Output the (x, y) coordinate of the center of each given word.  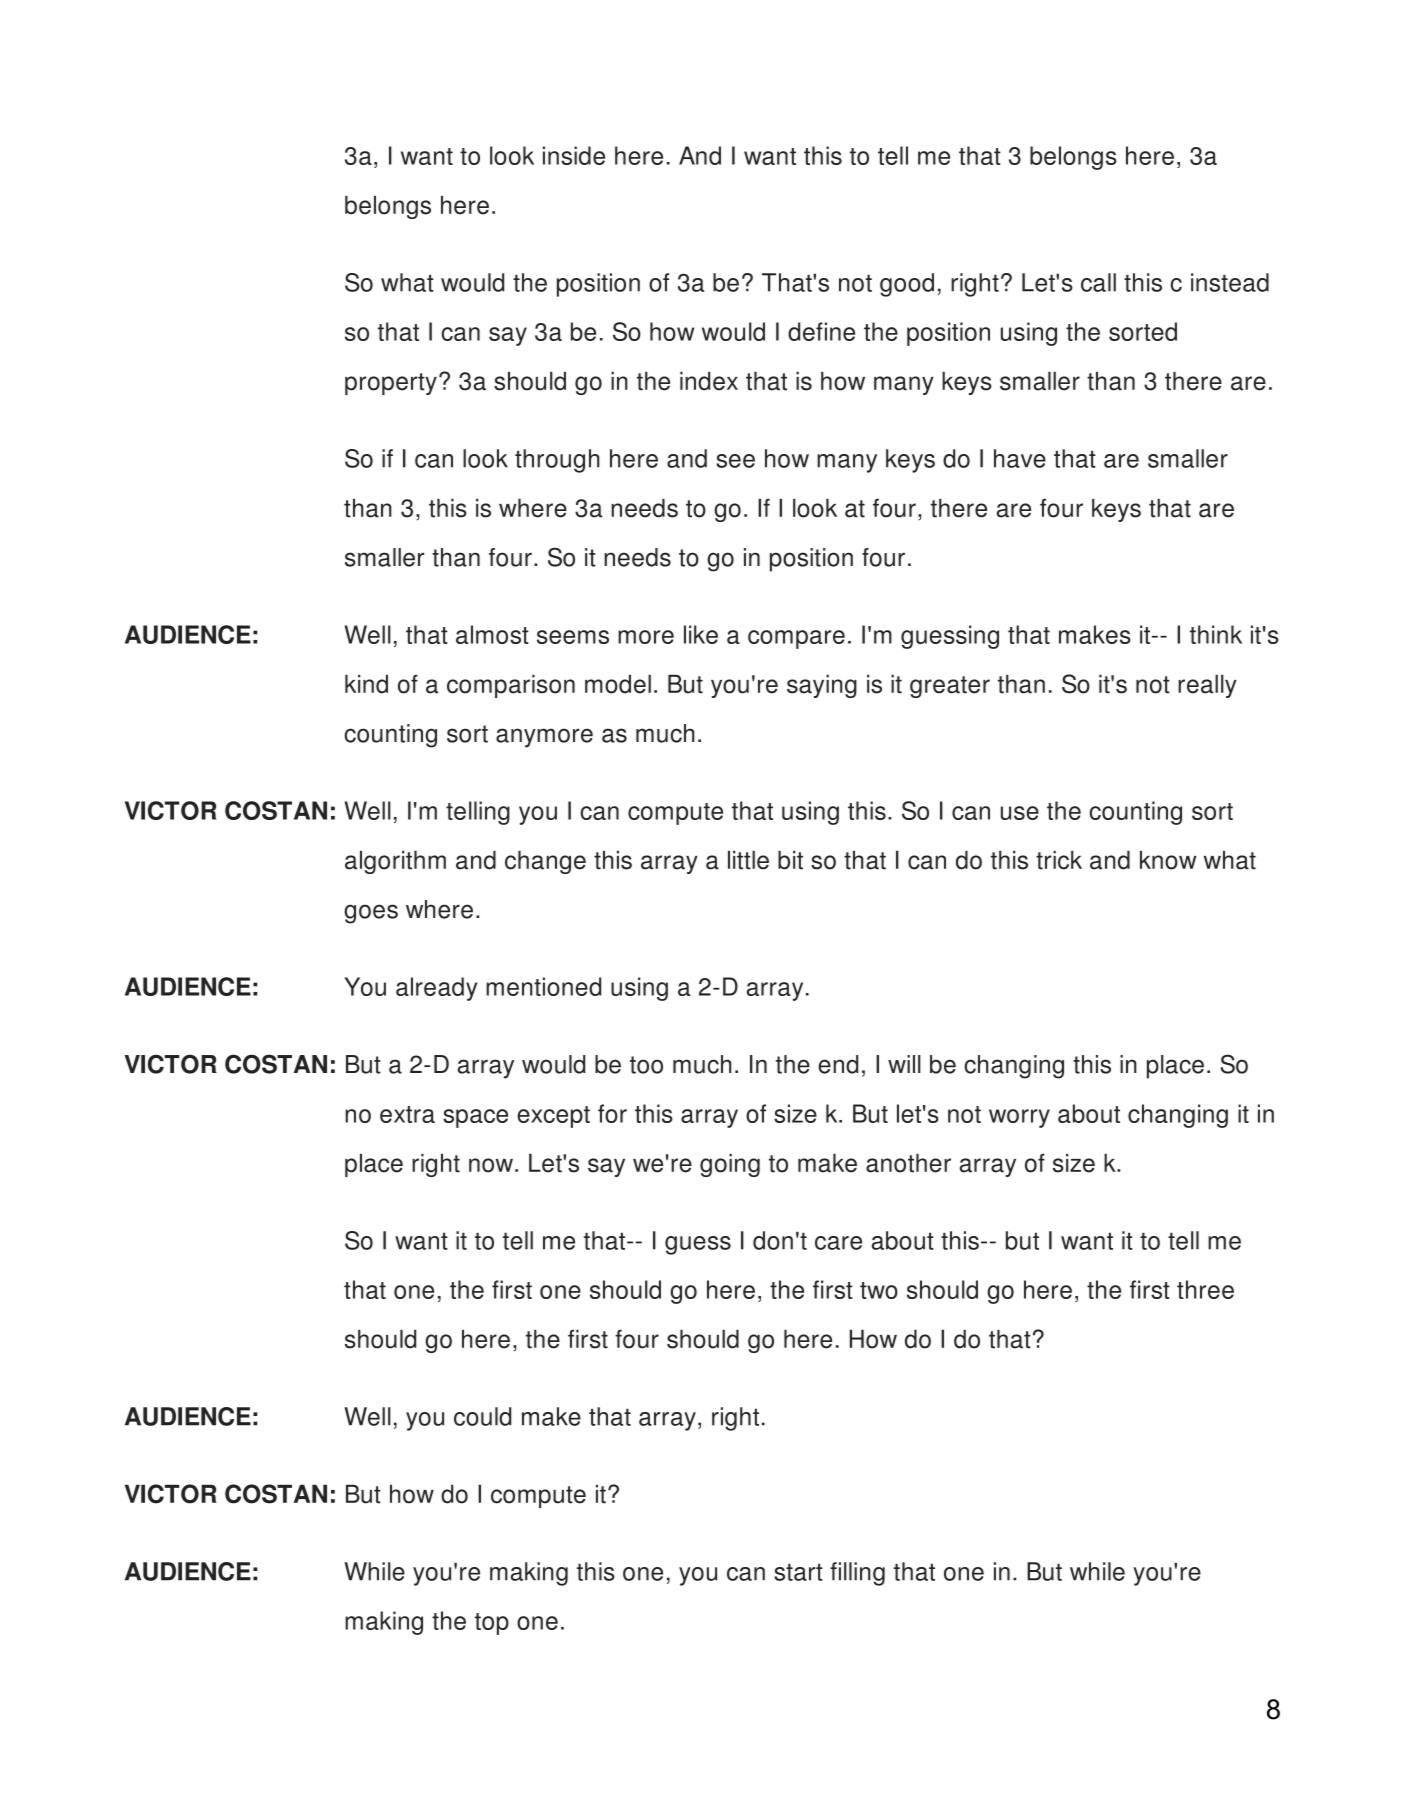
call (1098, 282)
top (492, 1624)
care (838, 1243)
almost (492, 634)
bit (790, 860)
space (475, 1118)
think (1216, 634)
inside (574, 155)
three (1205, 1289)
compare (796, 639)
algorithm (395, 862)
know (1168, 860)
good (907, 285)
